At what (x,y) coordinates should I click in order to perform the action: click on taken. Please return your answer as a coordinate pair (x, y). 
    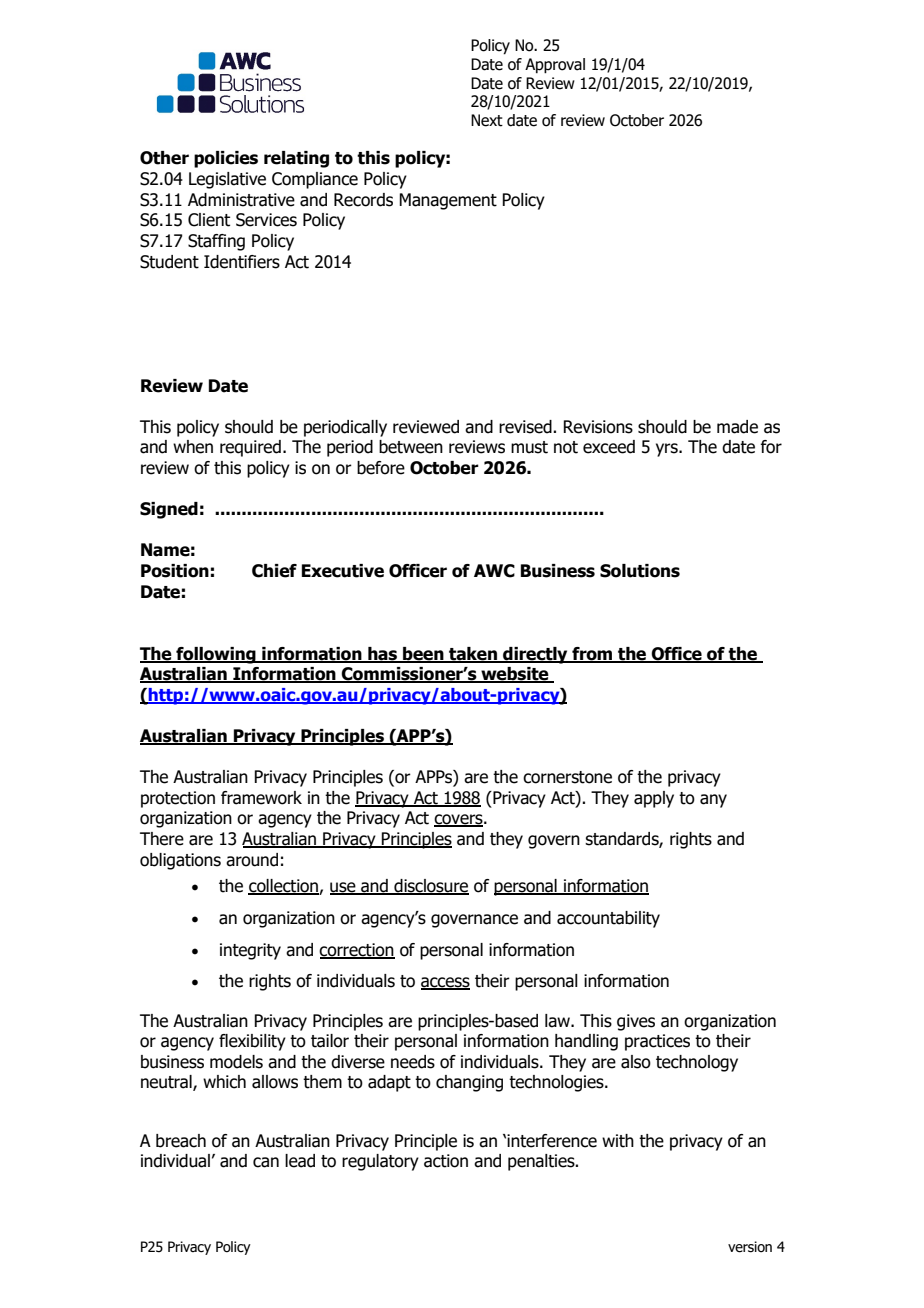
    Looking at the image, I should click on (473, 654).
